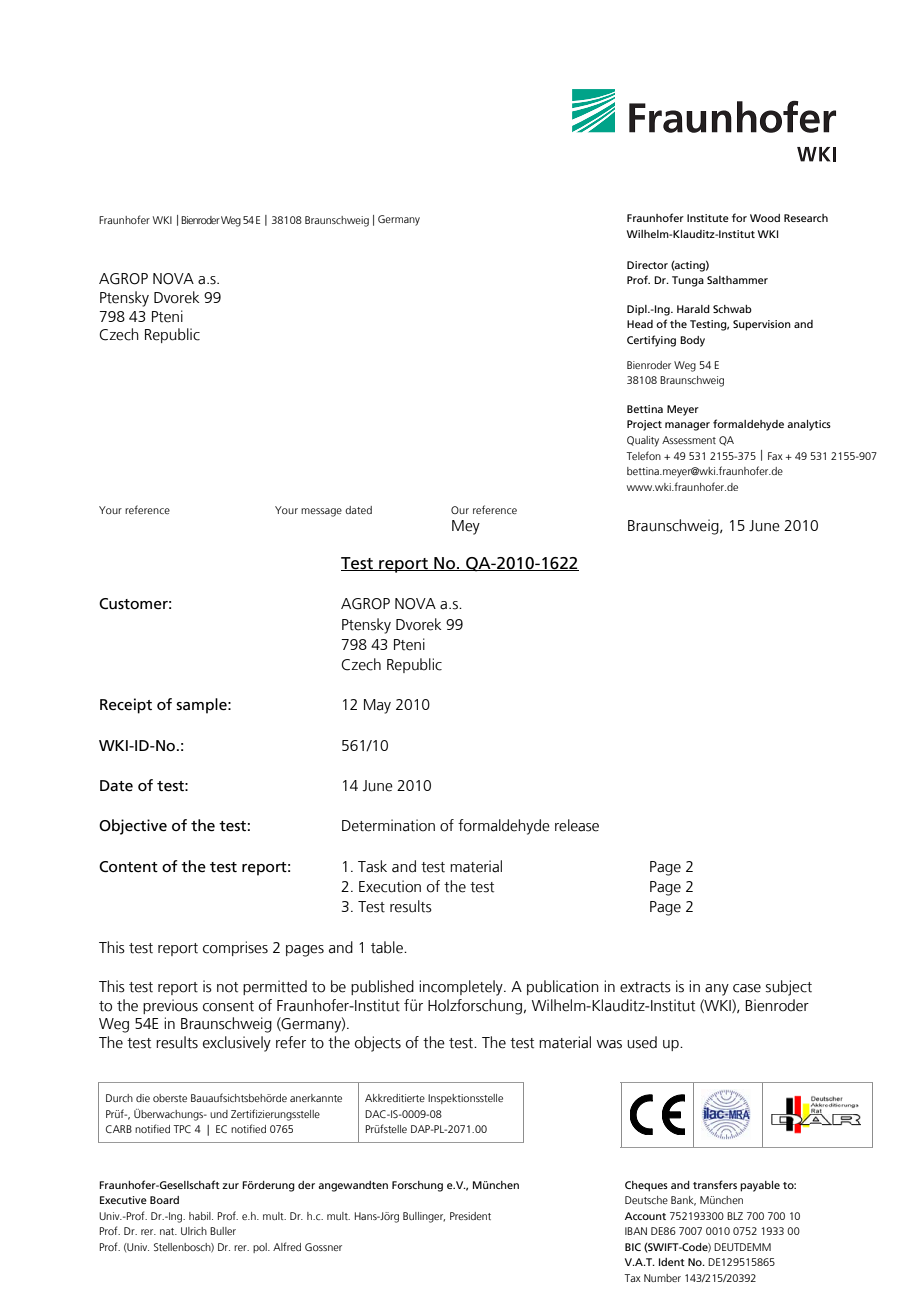 The width and height of the document is (924, 1308). What do you see at coordinates (775, 456) in the document?
I see `Fax` at bounding box center [775, 456].
